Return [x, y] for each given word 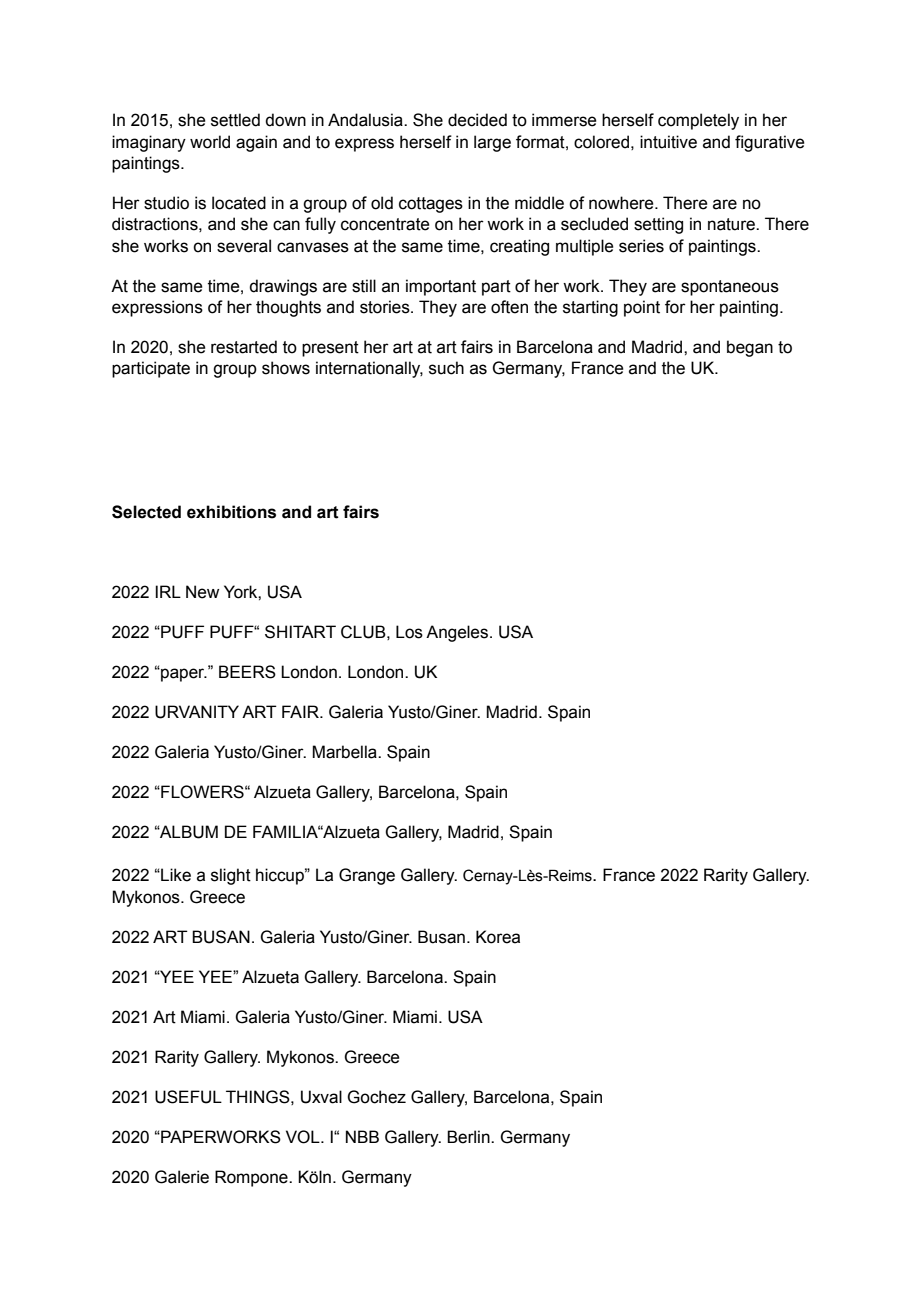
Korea [498, 937]
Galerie [182, 1177]
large [492, 143]
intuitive [668, 142]
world [210, 142]
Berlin [469, 1137]
